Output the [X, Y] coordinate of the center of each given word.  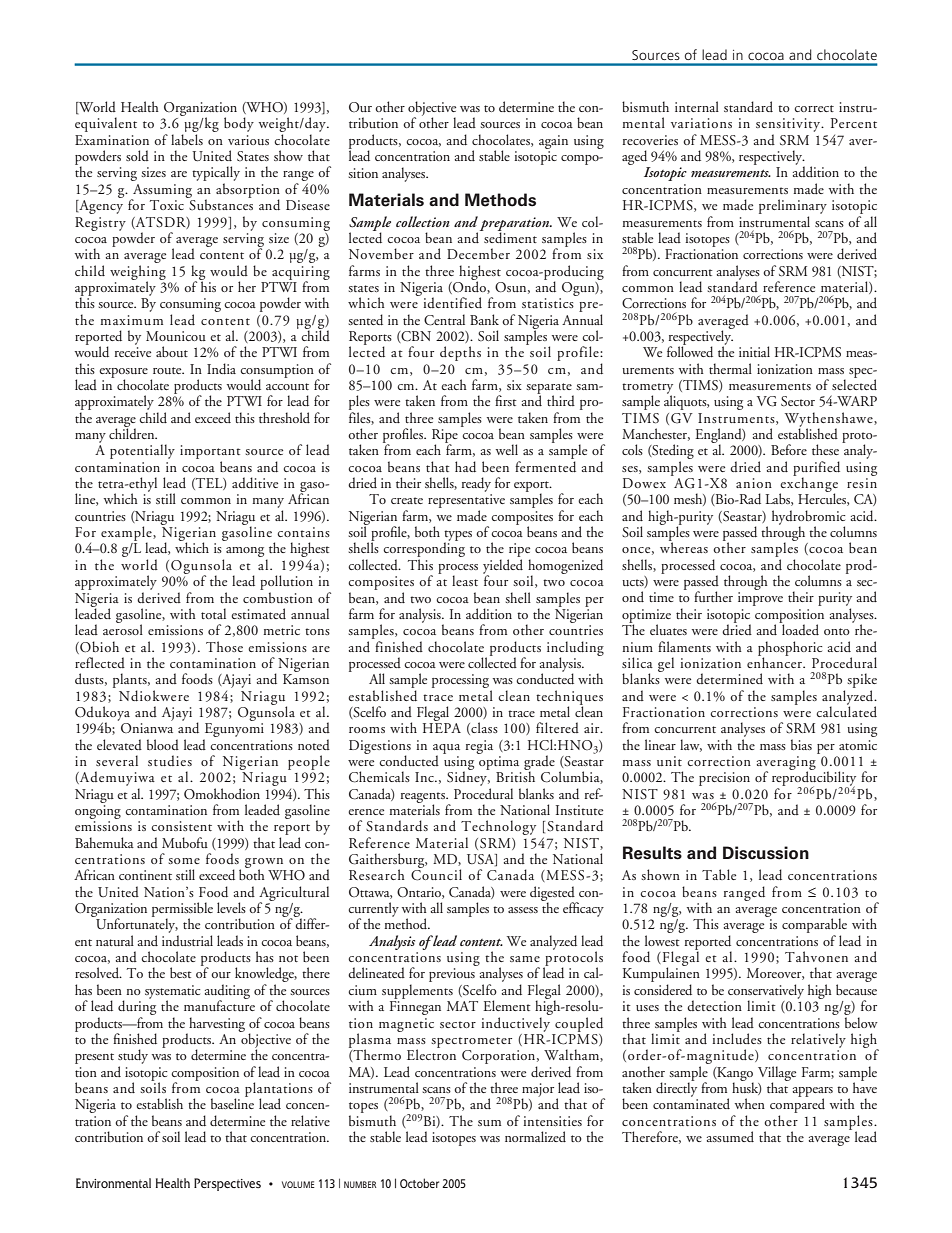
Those [224, 646]
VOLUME [298, 1184]
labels [187, 139]
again [553, 142]
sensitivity [789, 126]
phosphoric [790, 649]
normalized [535, 1136]
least [465, 580]
